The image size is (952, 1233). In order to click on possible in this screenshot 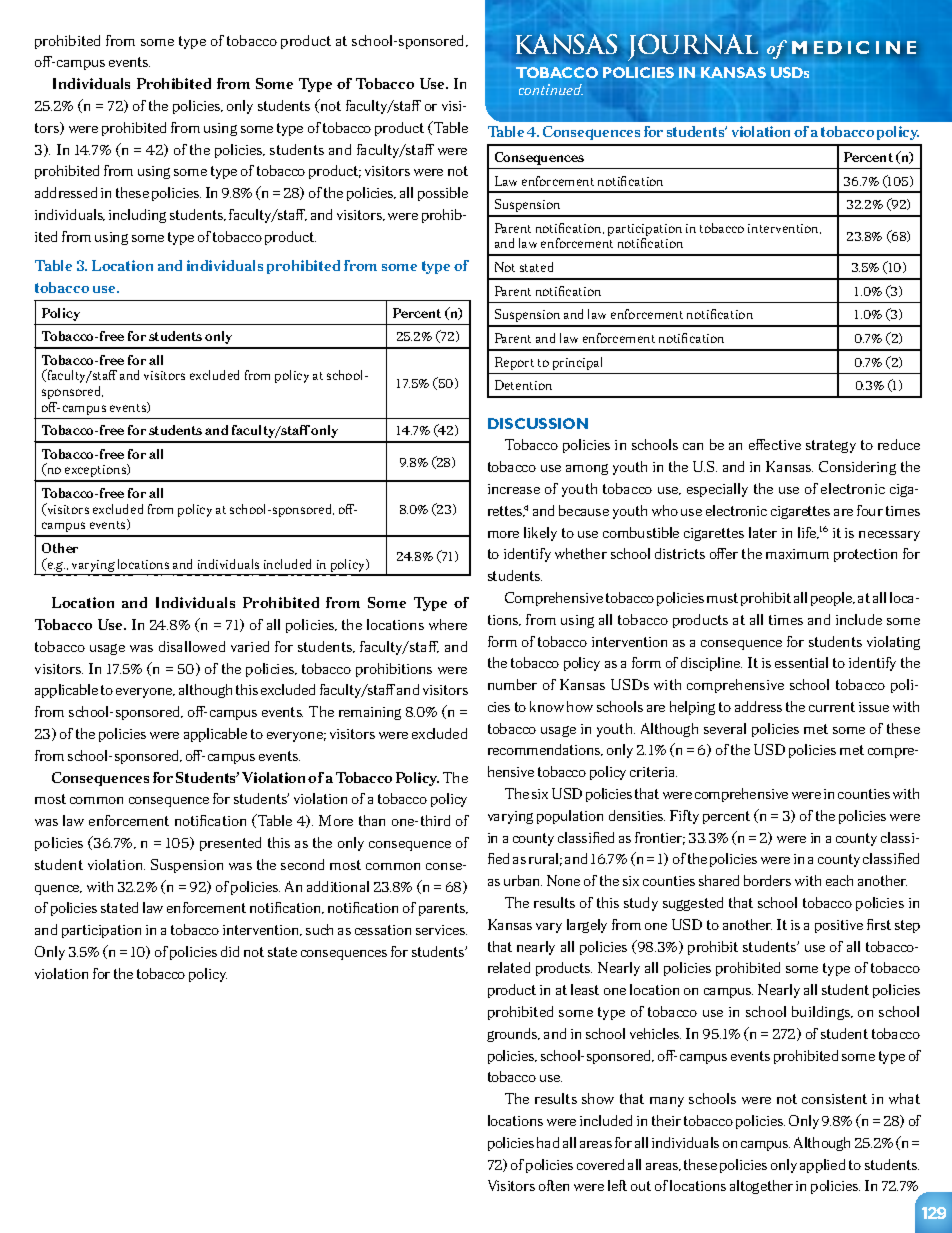, I will do `click(443, 194)`.
